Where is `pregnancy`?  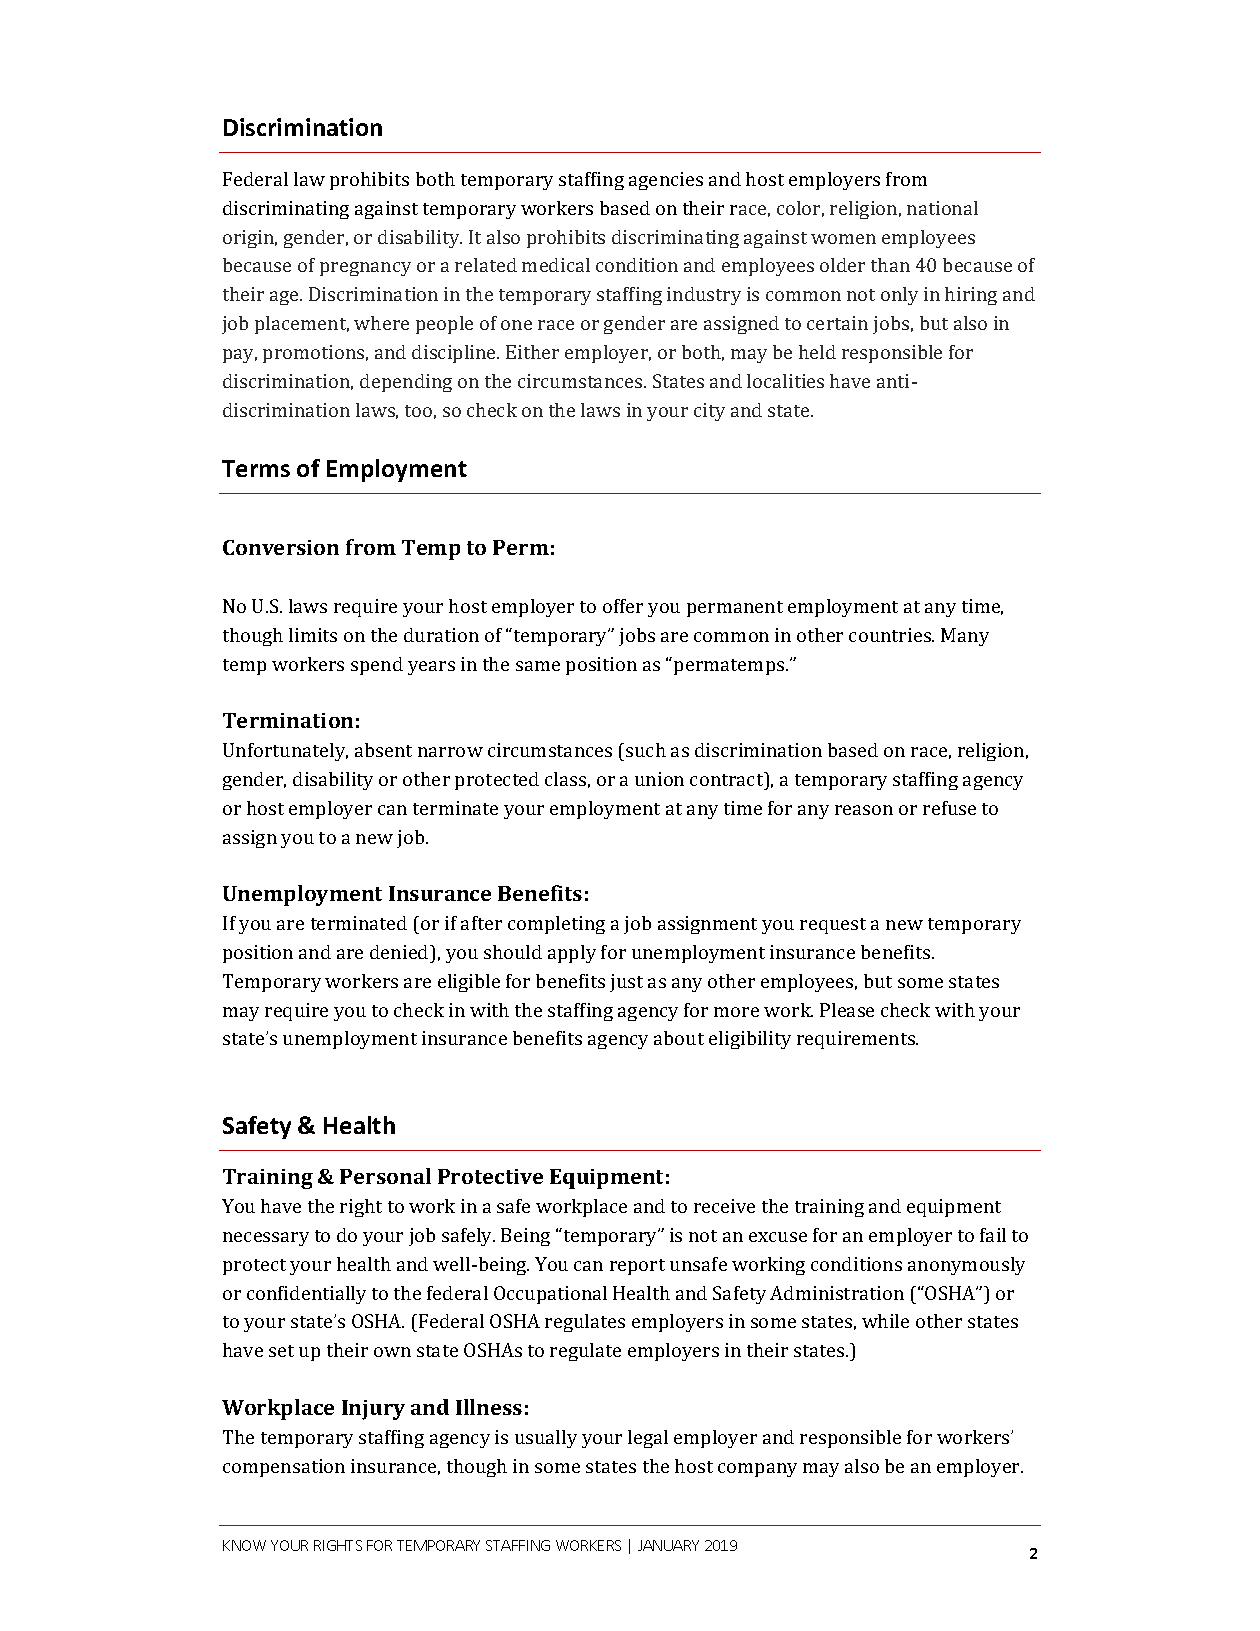 pregnancy is located at coordinates (365, 269).
